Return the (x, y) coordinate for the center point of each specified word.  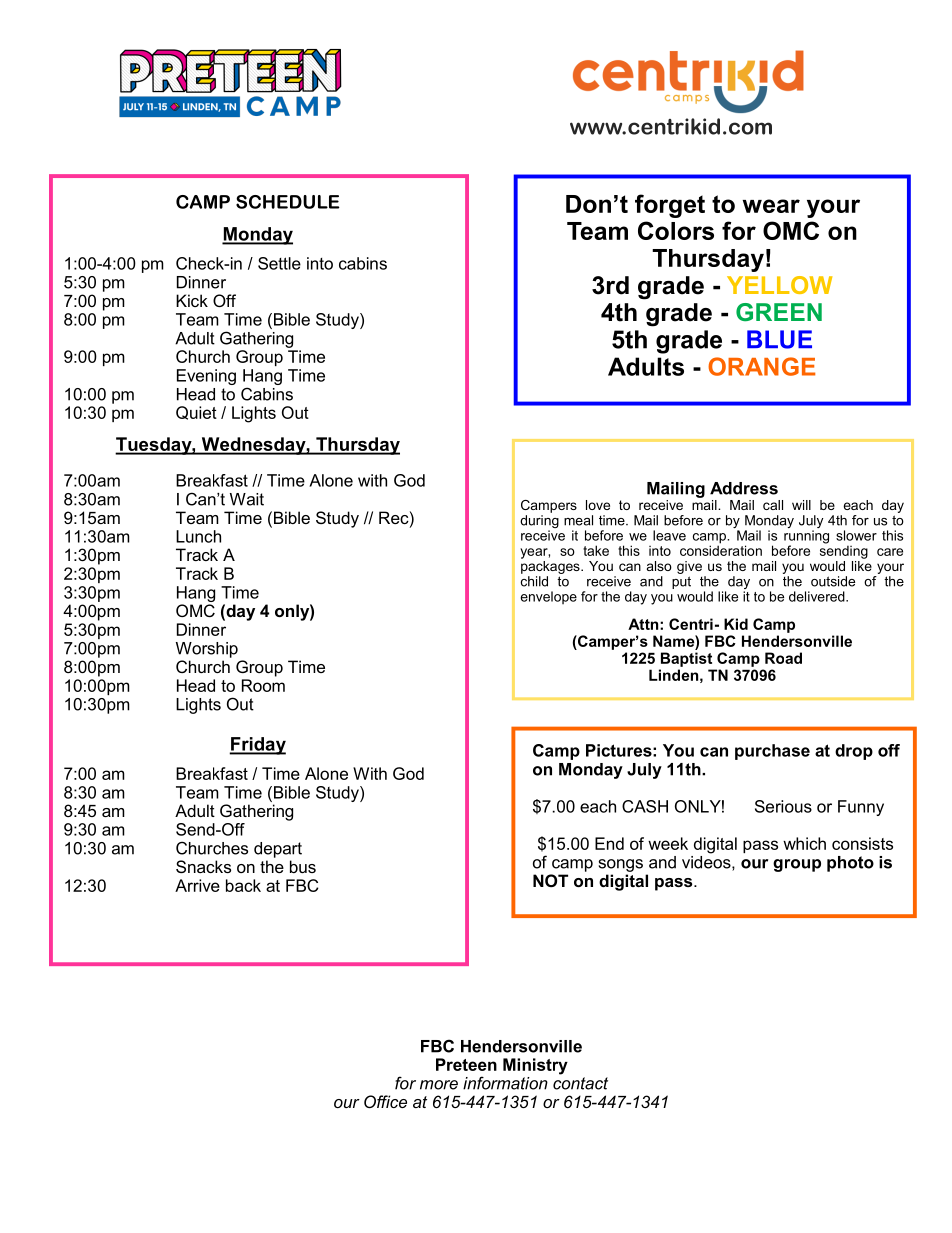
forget (670, 206)
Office (385, 1101)
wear (771, 206)
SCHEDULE (288, 202)
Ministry (535, 1066)
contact (580, 1082)
